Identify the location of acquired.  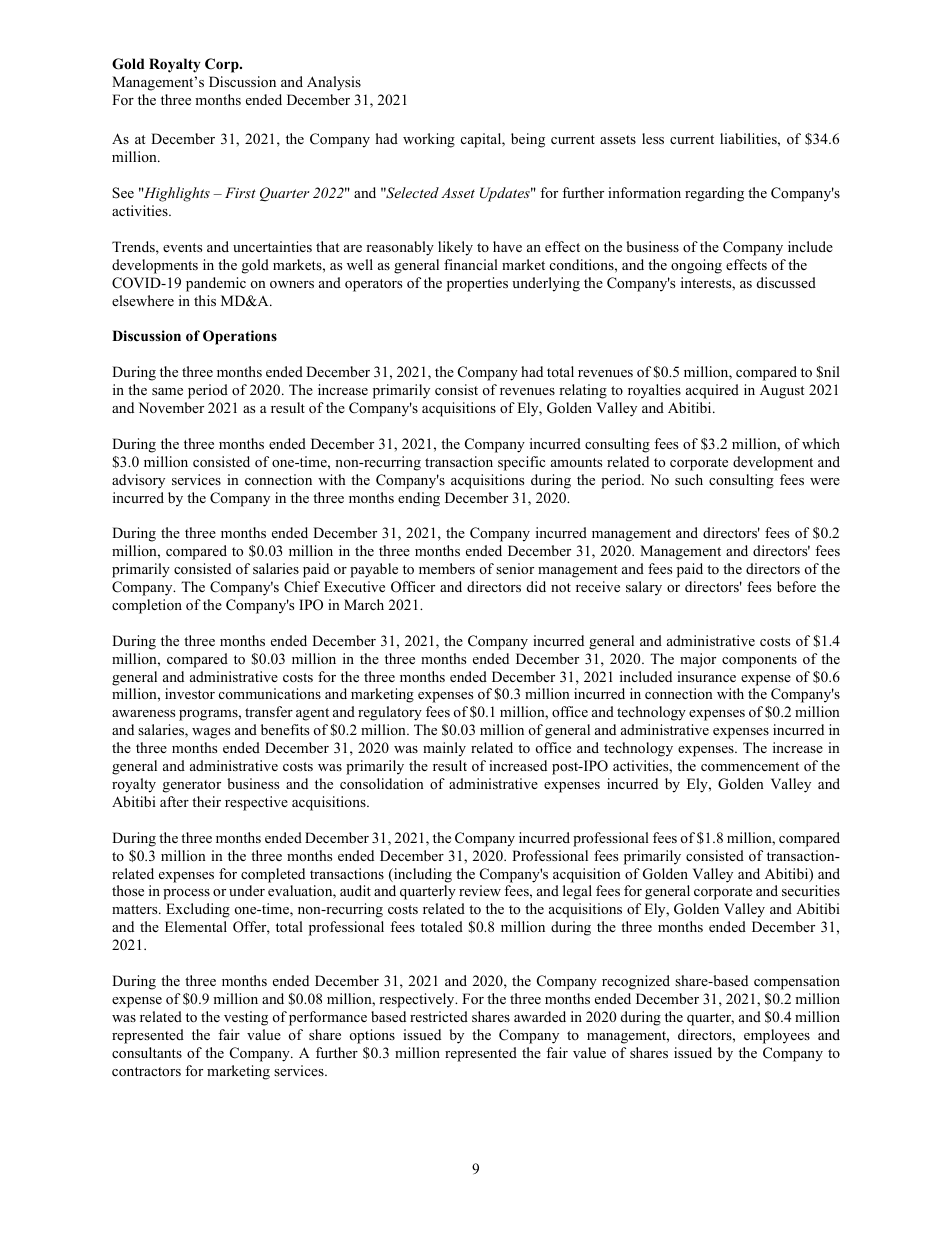
(712, 391).
